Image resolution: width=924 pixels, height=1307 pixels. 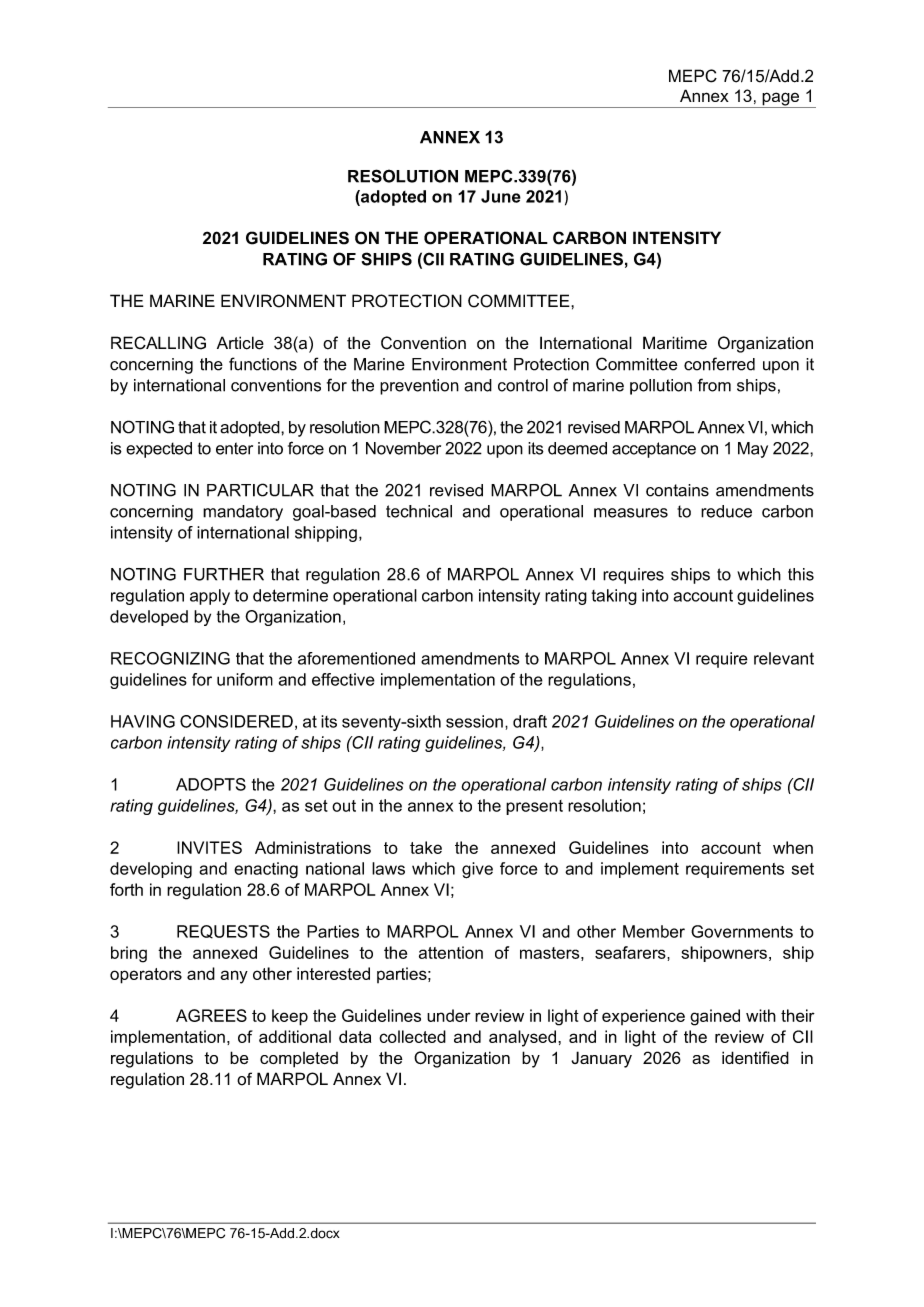 I want to click on AGREES, so click(x=211, y=1015).
